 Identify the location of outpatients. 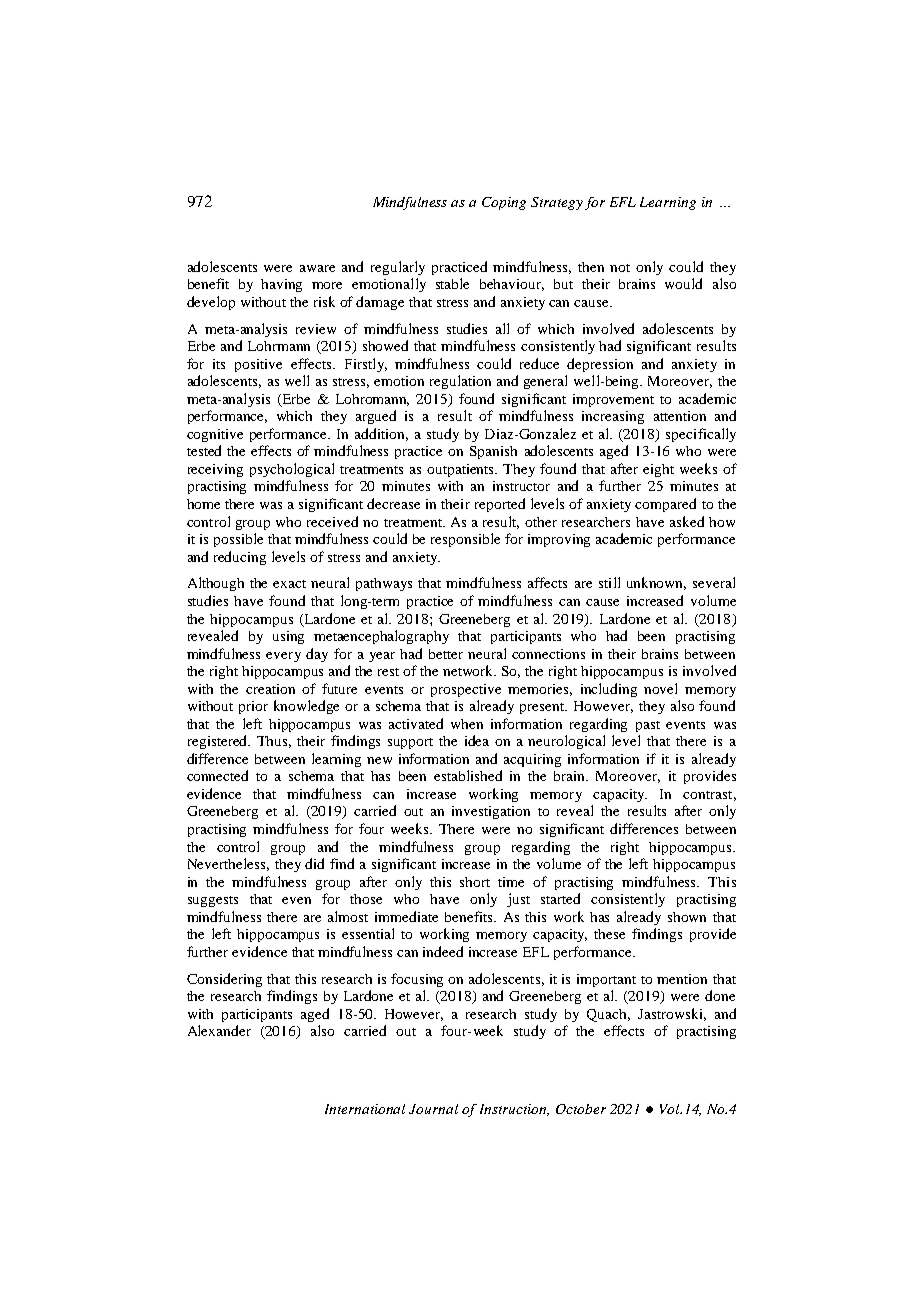
(462, 470).
